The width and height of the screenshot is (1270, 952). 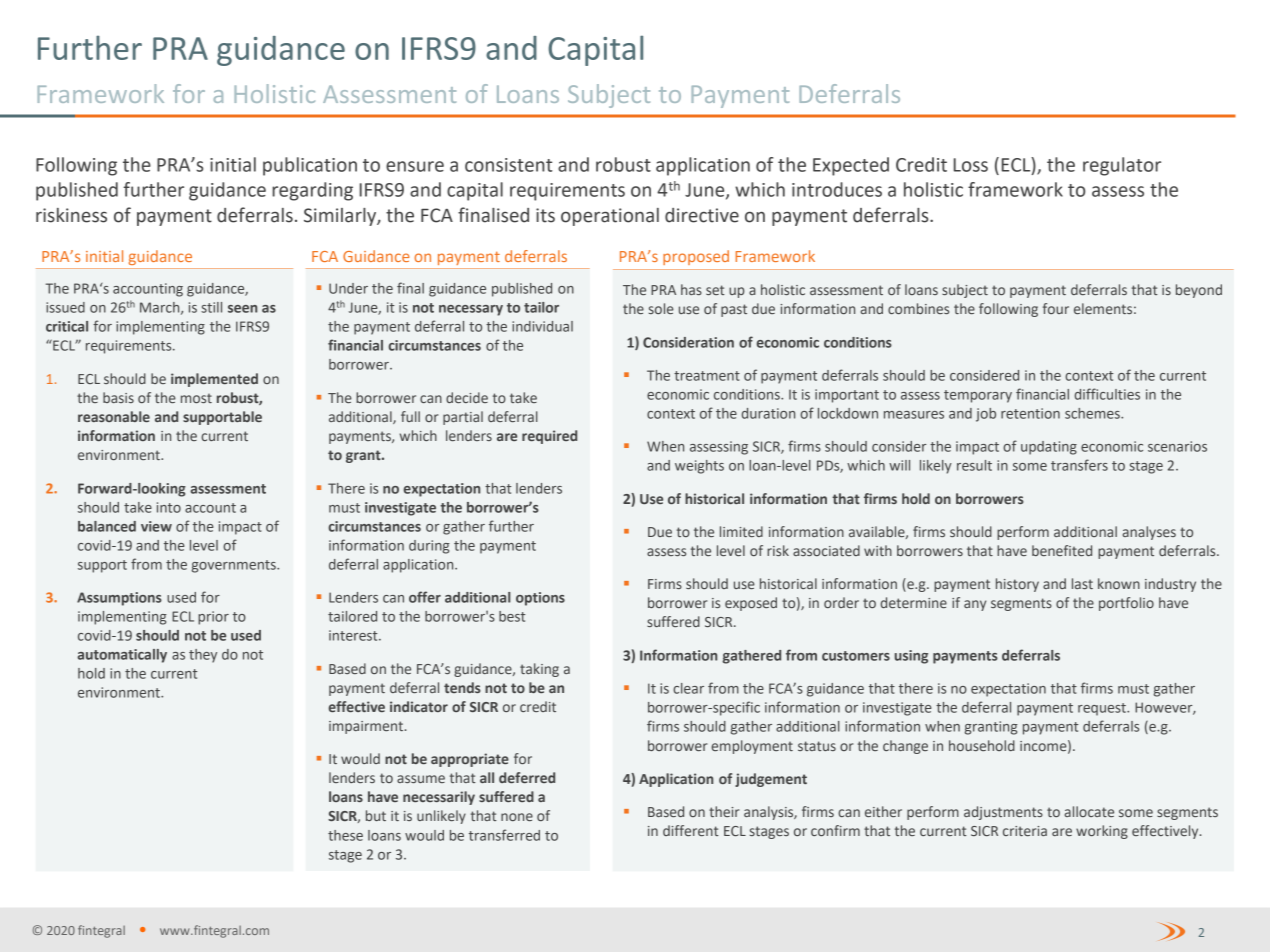 I want to click on regulator, so click(x=1122, y=166).
